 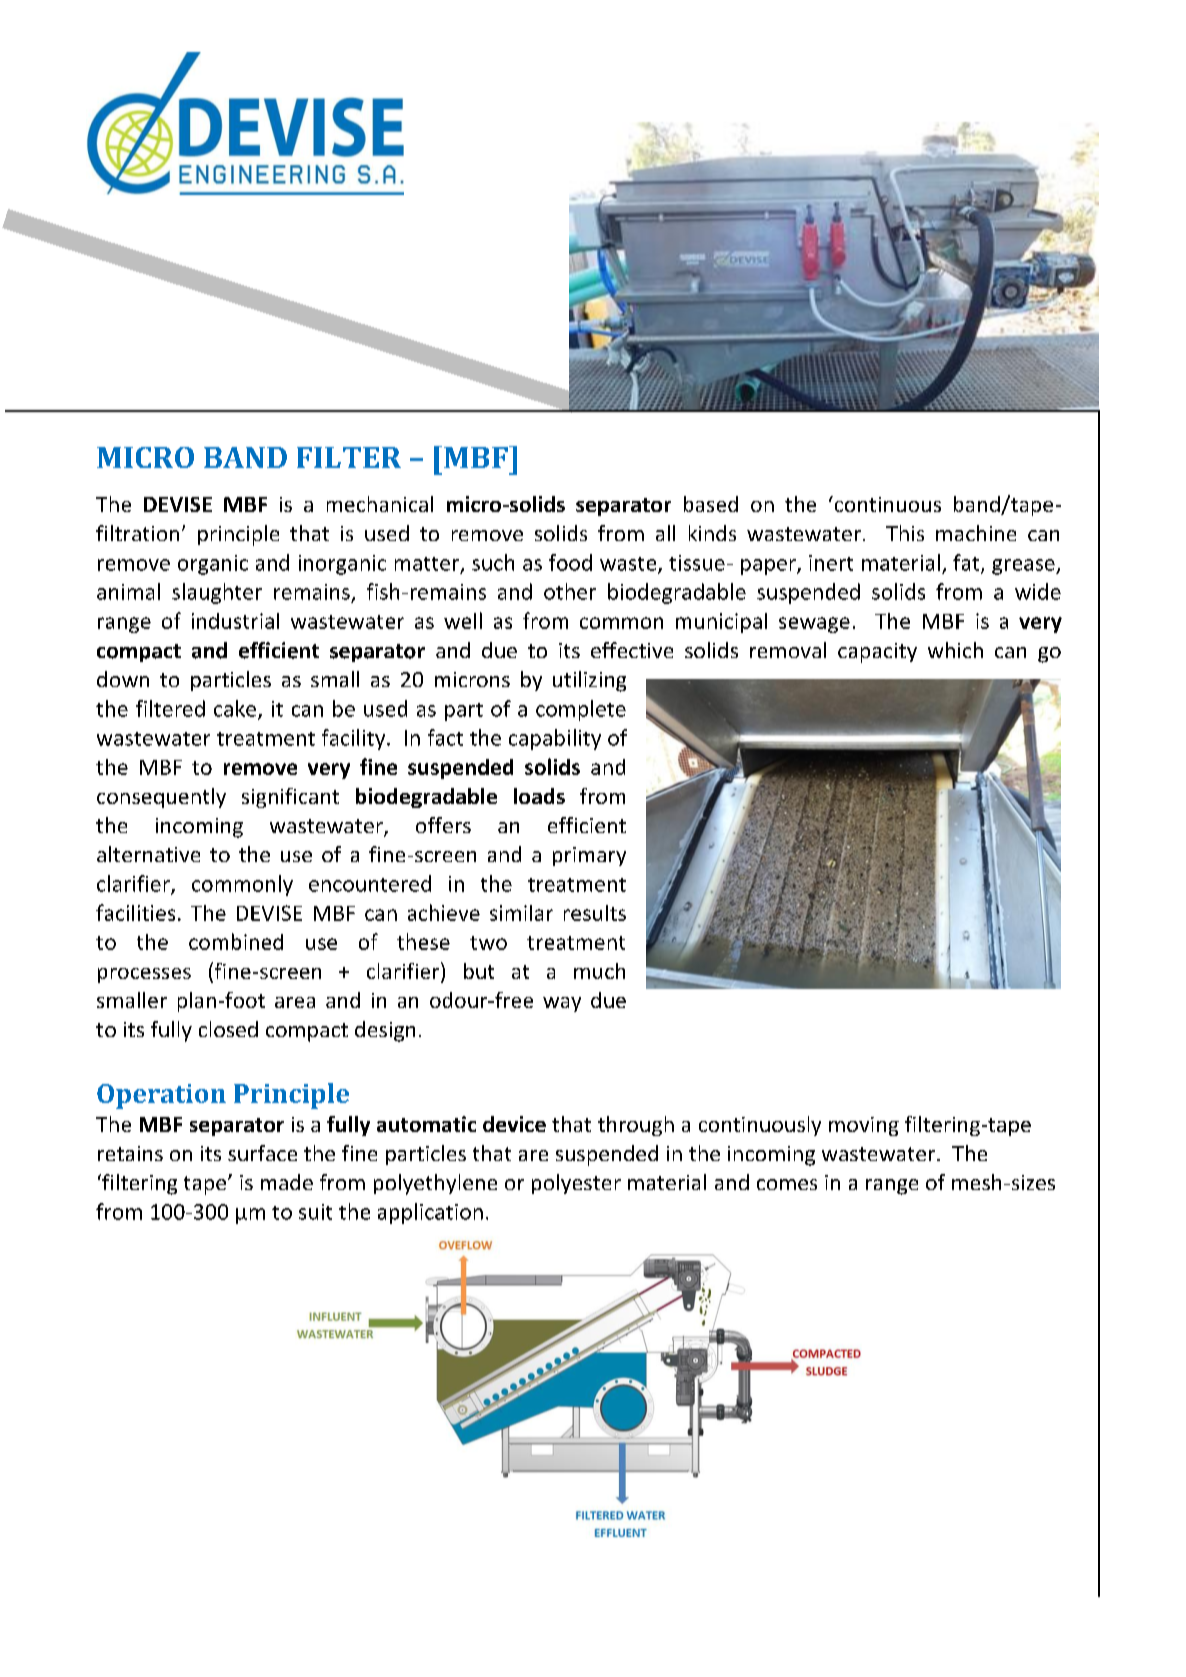 I want to click on mechanical, so click(x=380, y=504).
